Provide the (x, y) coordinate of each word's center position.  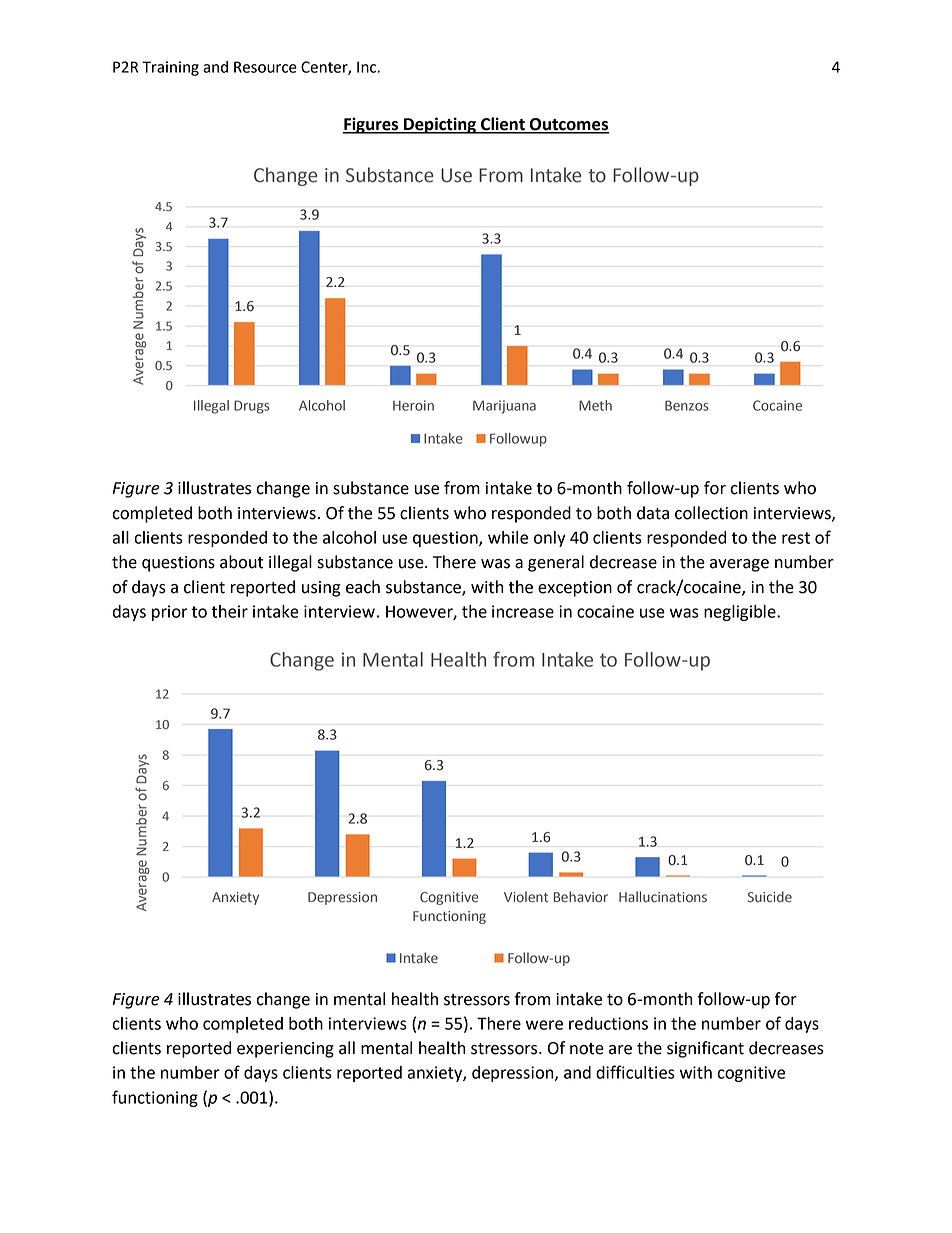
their (229, 611)
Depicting (440, 125)
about (241, 562)
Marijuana (504, 407)
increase (523, 611)
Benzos (687, 405)
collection (711, 513)
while (508, 537)
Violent (526, 897)
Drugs (252, 407)
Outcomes (568, 125)
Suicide (770, 897)
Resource (265, 67)
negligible (741, 613)
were (544, 1025)
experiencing (285, 1050)
